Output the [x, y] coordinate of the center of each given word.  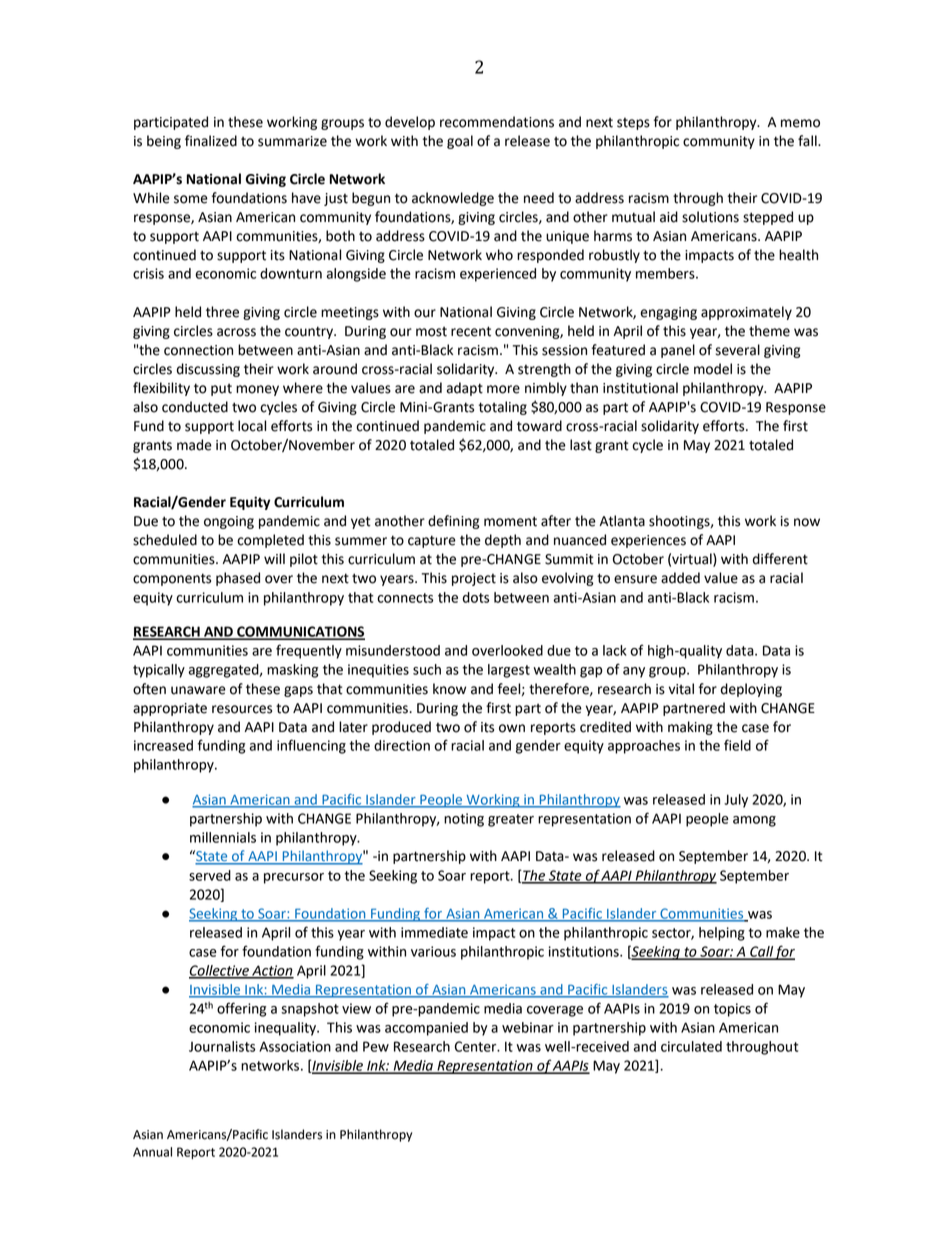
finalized [211, 141]
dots [476, 597]
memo [800, 123]
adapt [465, 389]
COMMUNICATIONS [300, 632]
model [713, 369]
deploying [751, 690]
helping [722, 934]
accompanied [426, 1029]
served [210, 875]
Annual [152, 1152]
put [221, 389]
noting [464, 820]
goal [460, 142]
